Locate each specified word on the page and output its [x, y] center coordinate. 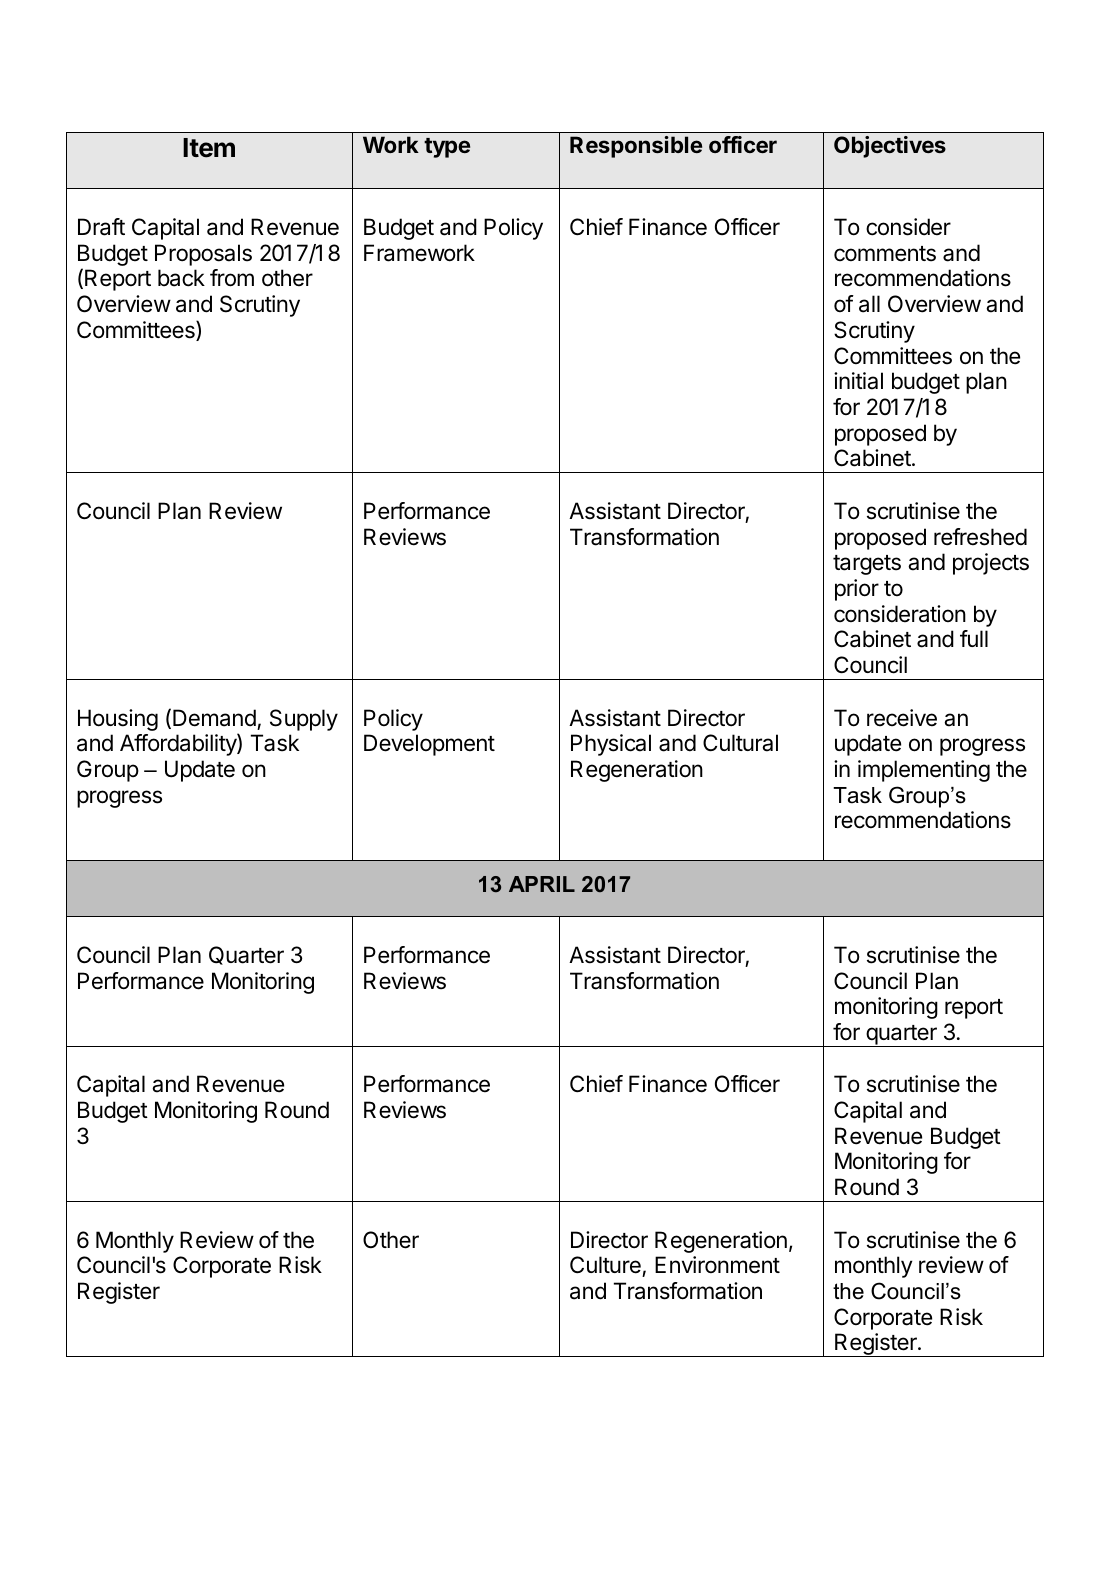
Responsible [636, 147]
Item [209, 148]
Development [429, 745]
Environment [717, 1265]
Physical [611, 745]
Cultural [740, 743]
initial [858, 381]
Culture [606, 1266]
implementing [924, 771]
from [232, 278]
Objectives [890, 147]
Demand [214, 718]
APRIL [542, 884]
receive [902, 718]
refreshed [980, 537]
